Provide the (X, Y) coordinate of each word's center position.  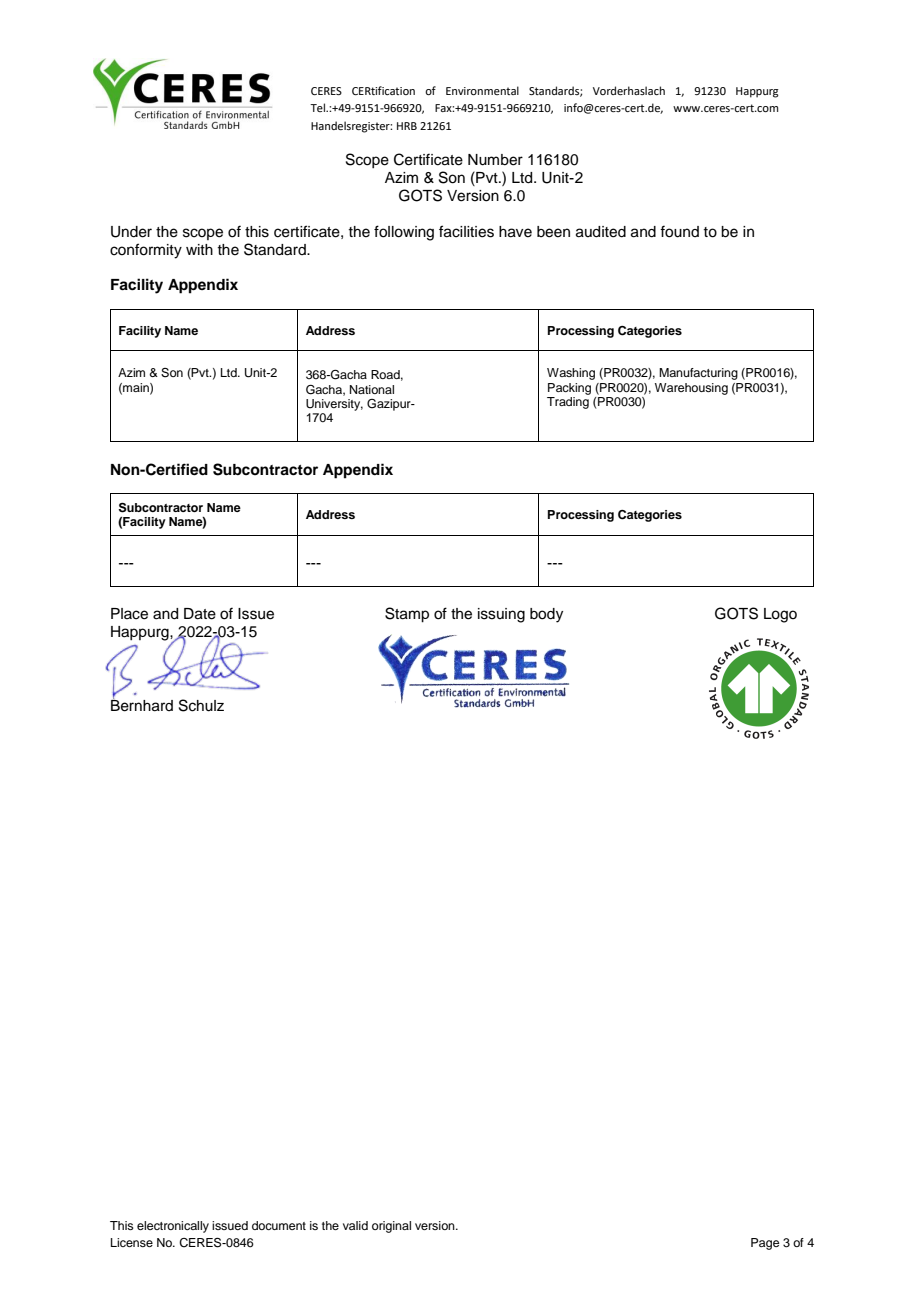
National (372, 389)
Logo (780, 615)
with (199, 249)
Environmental (482, 90)
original (391, 1227)
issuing (501, 615)
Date (200, 614)
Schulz (201, 705)
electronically (173, 1227)
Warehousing (691, 389)
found (679, 231)
